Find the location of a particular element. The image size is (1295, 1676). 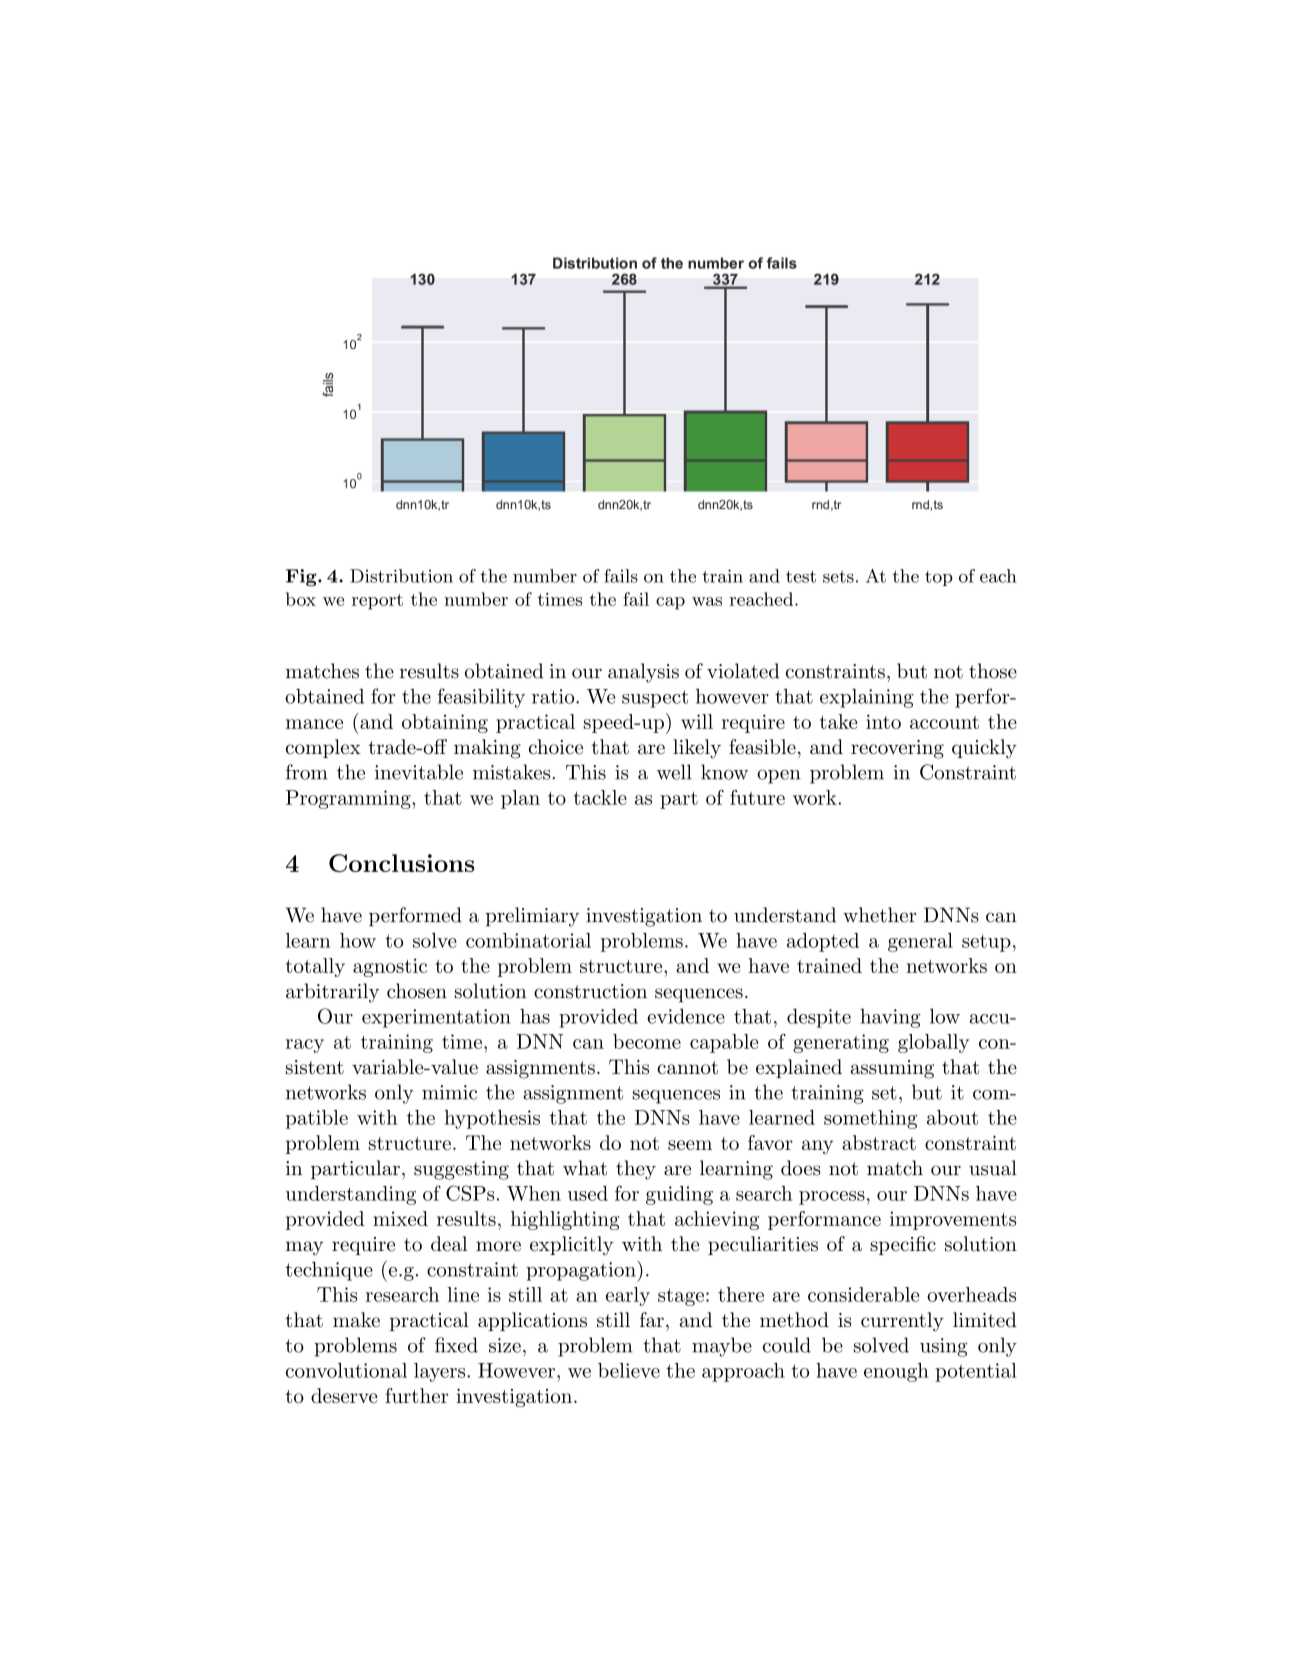

report is located at coordinates (377, 602).
